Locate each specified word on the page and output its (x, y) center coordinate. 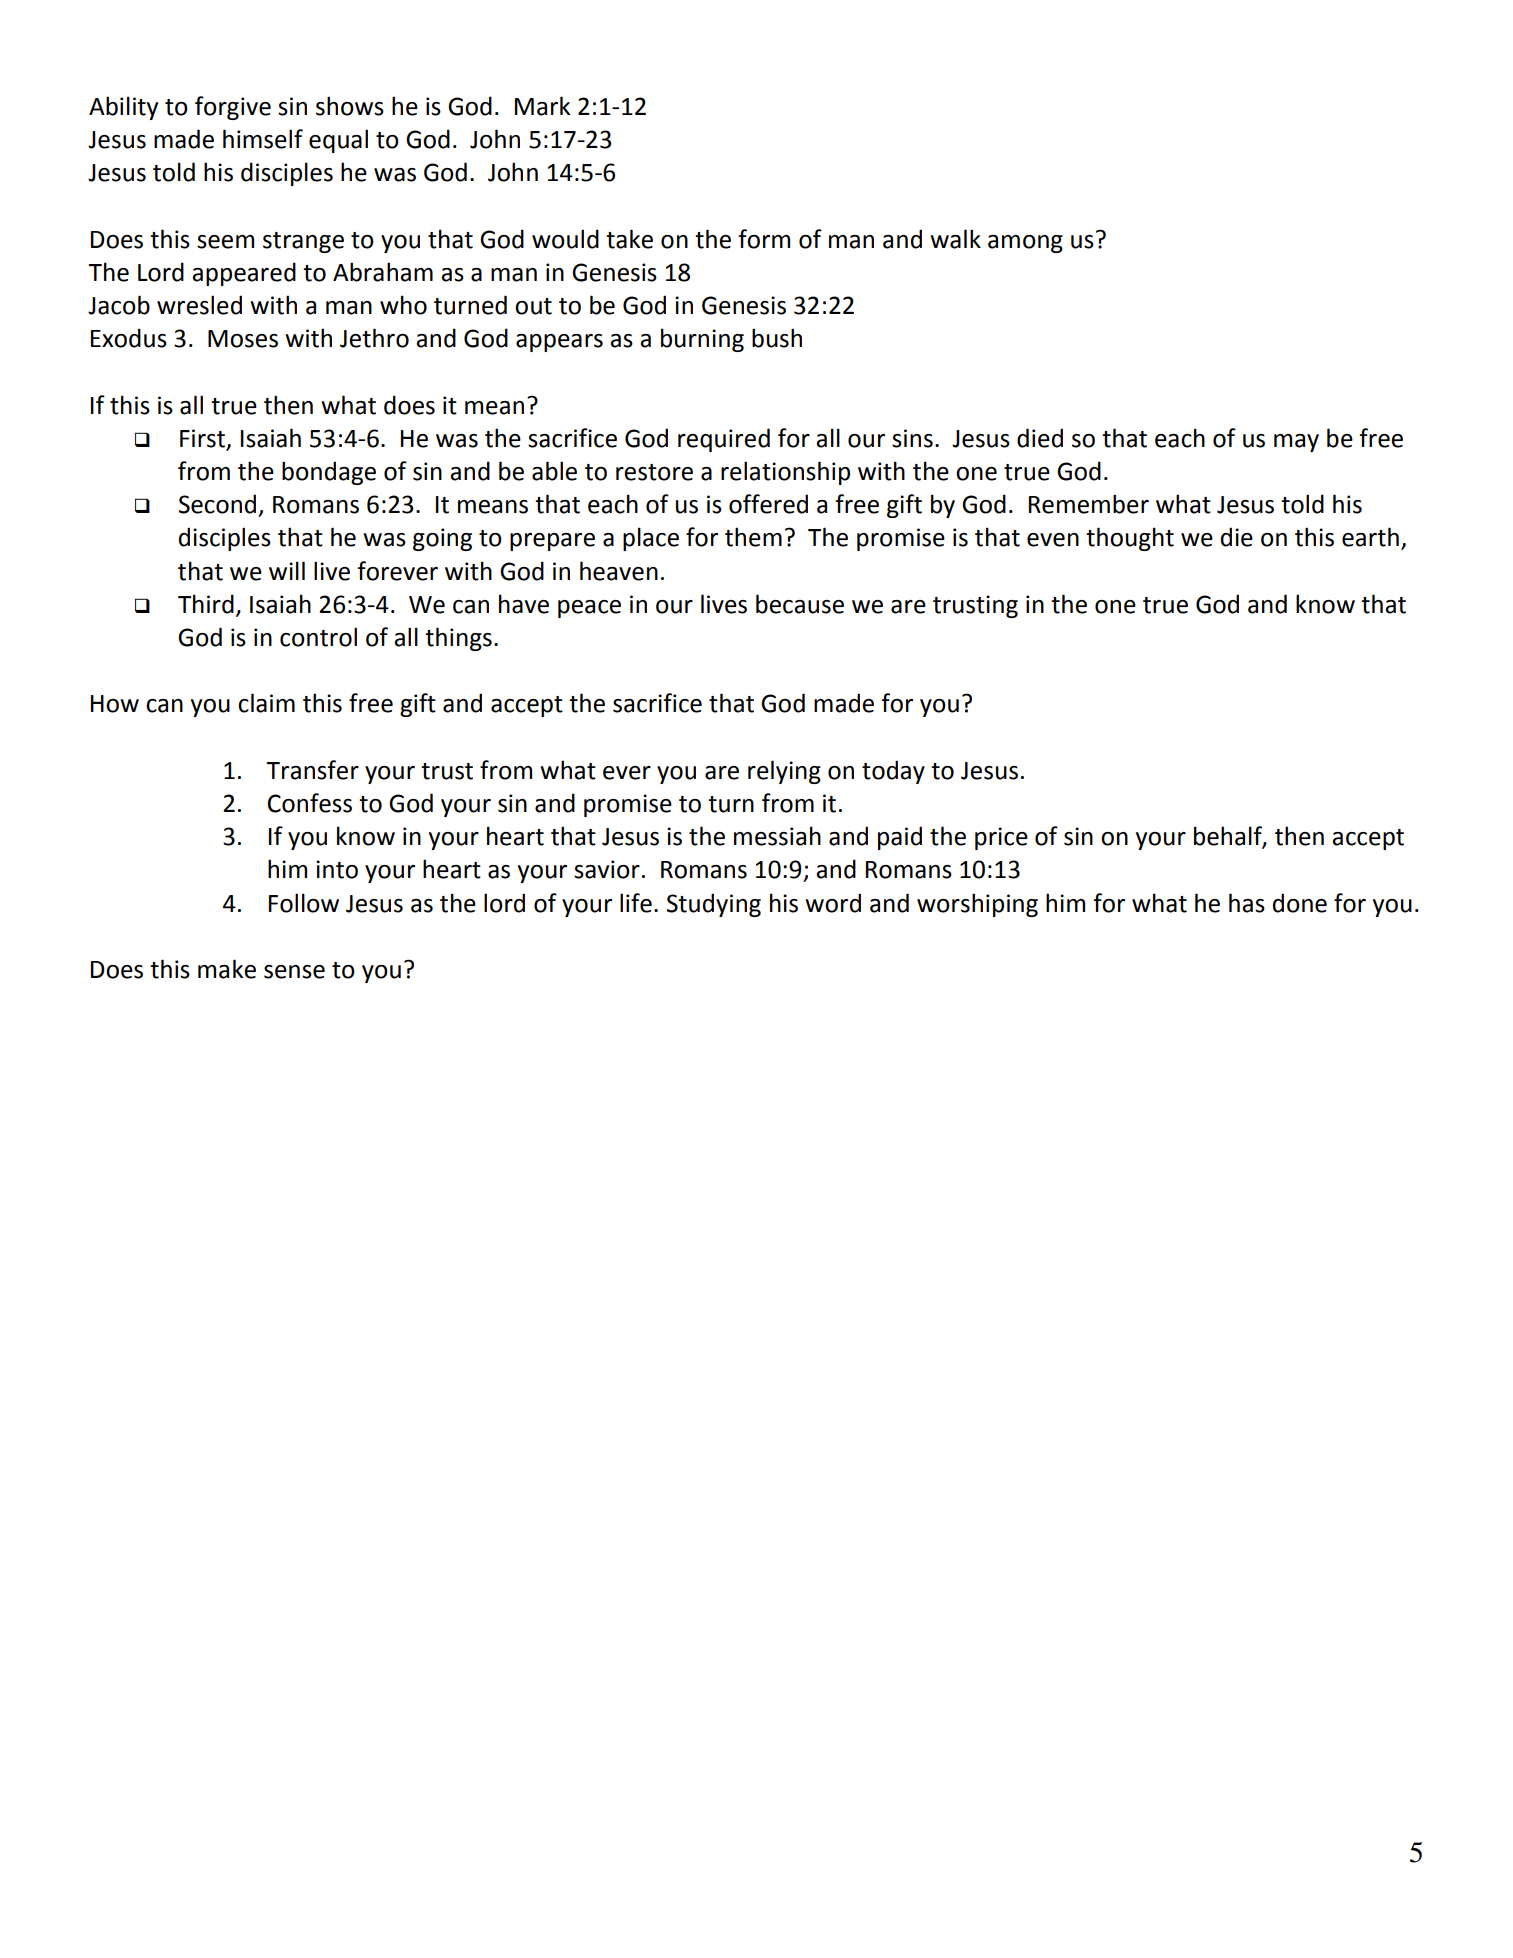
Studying (714, 905)
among (1025, 244)
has (1247, 903)
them (753, 537)
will (287, 570)
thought (1130, 539)
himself (263, 139)
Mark (542, 106)
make (227, 969)
